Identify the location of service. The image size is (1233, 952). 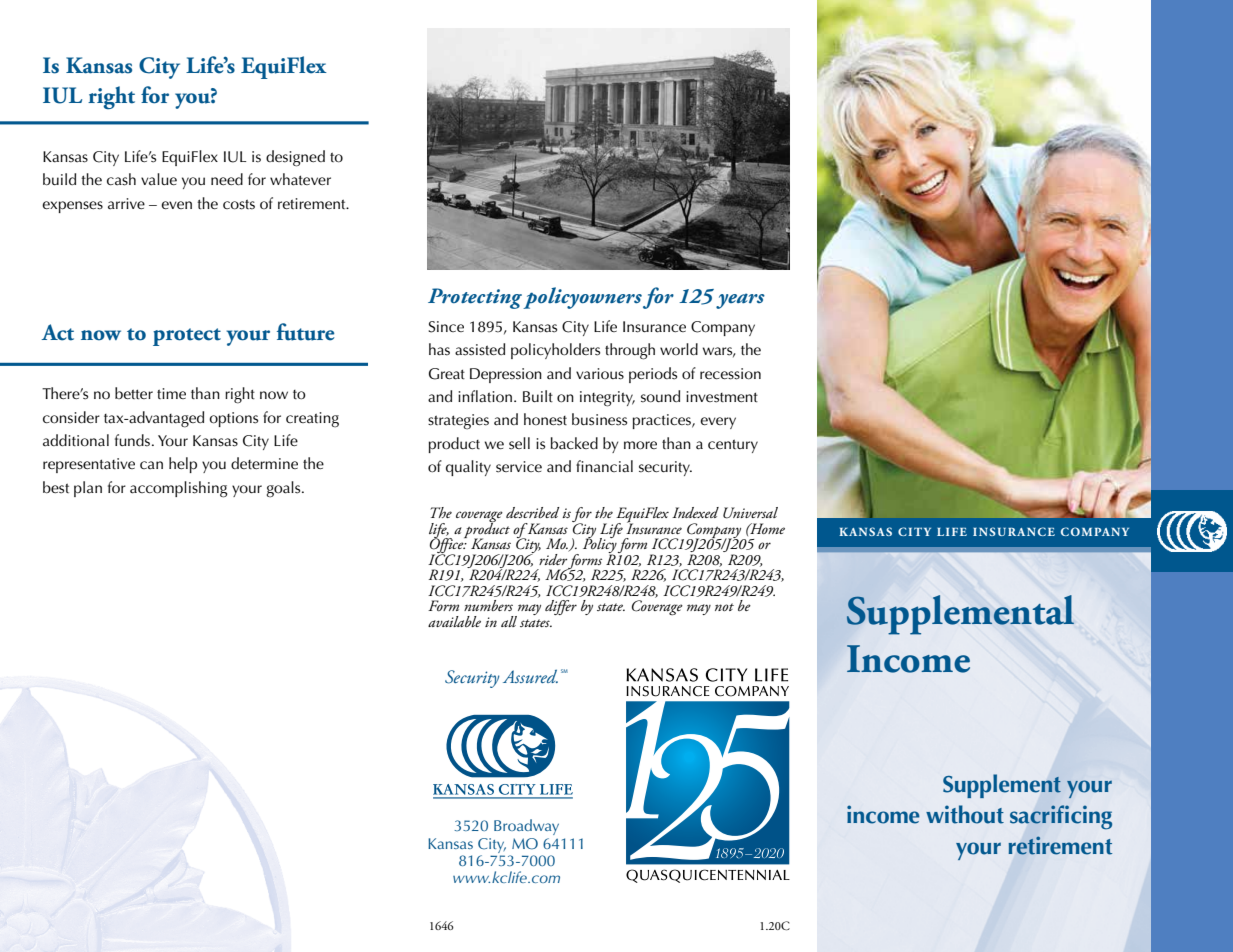
(519, 467).
